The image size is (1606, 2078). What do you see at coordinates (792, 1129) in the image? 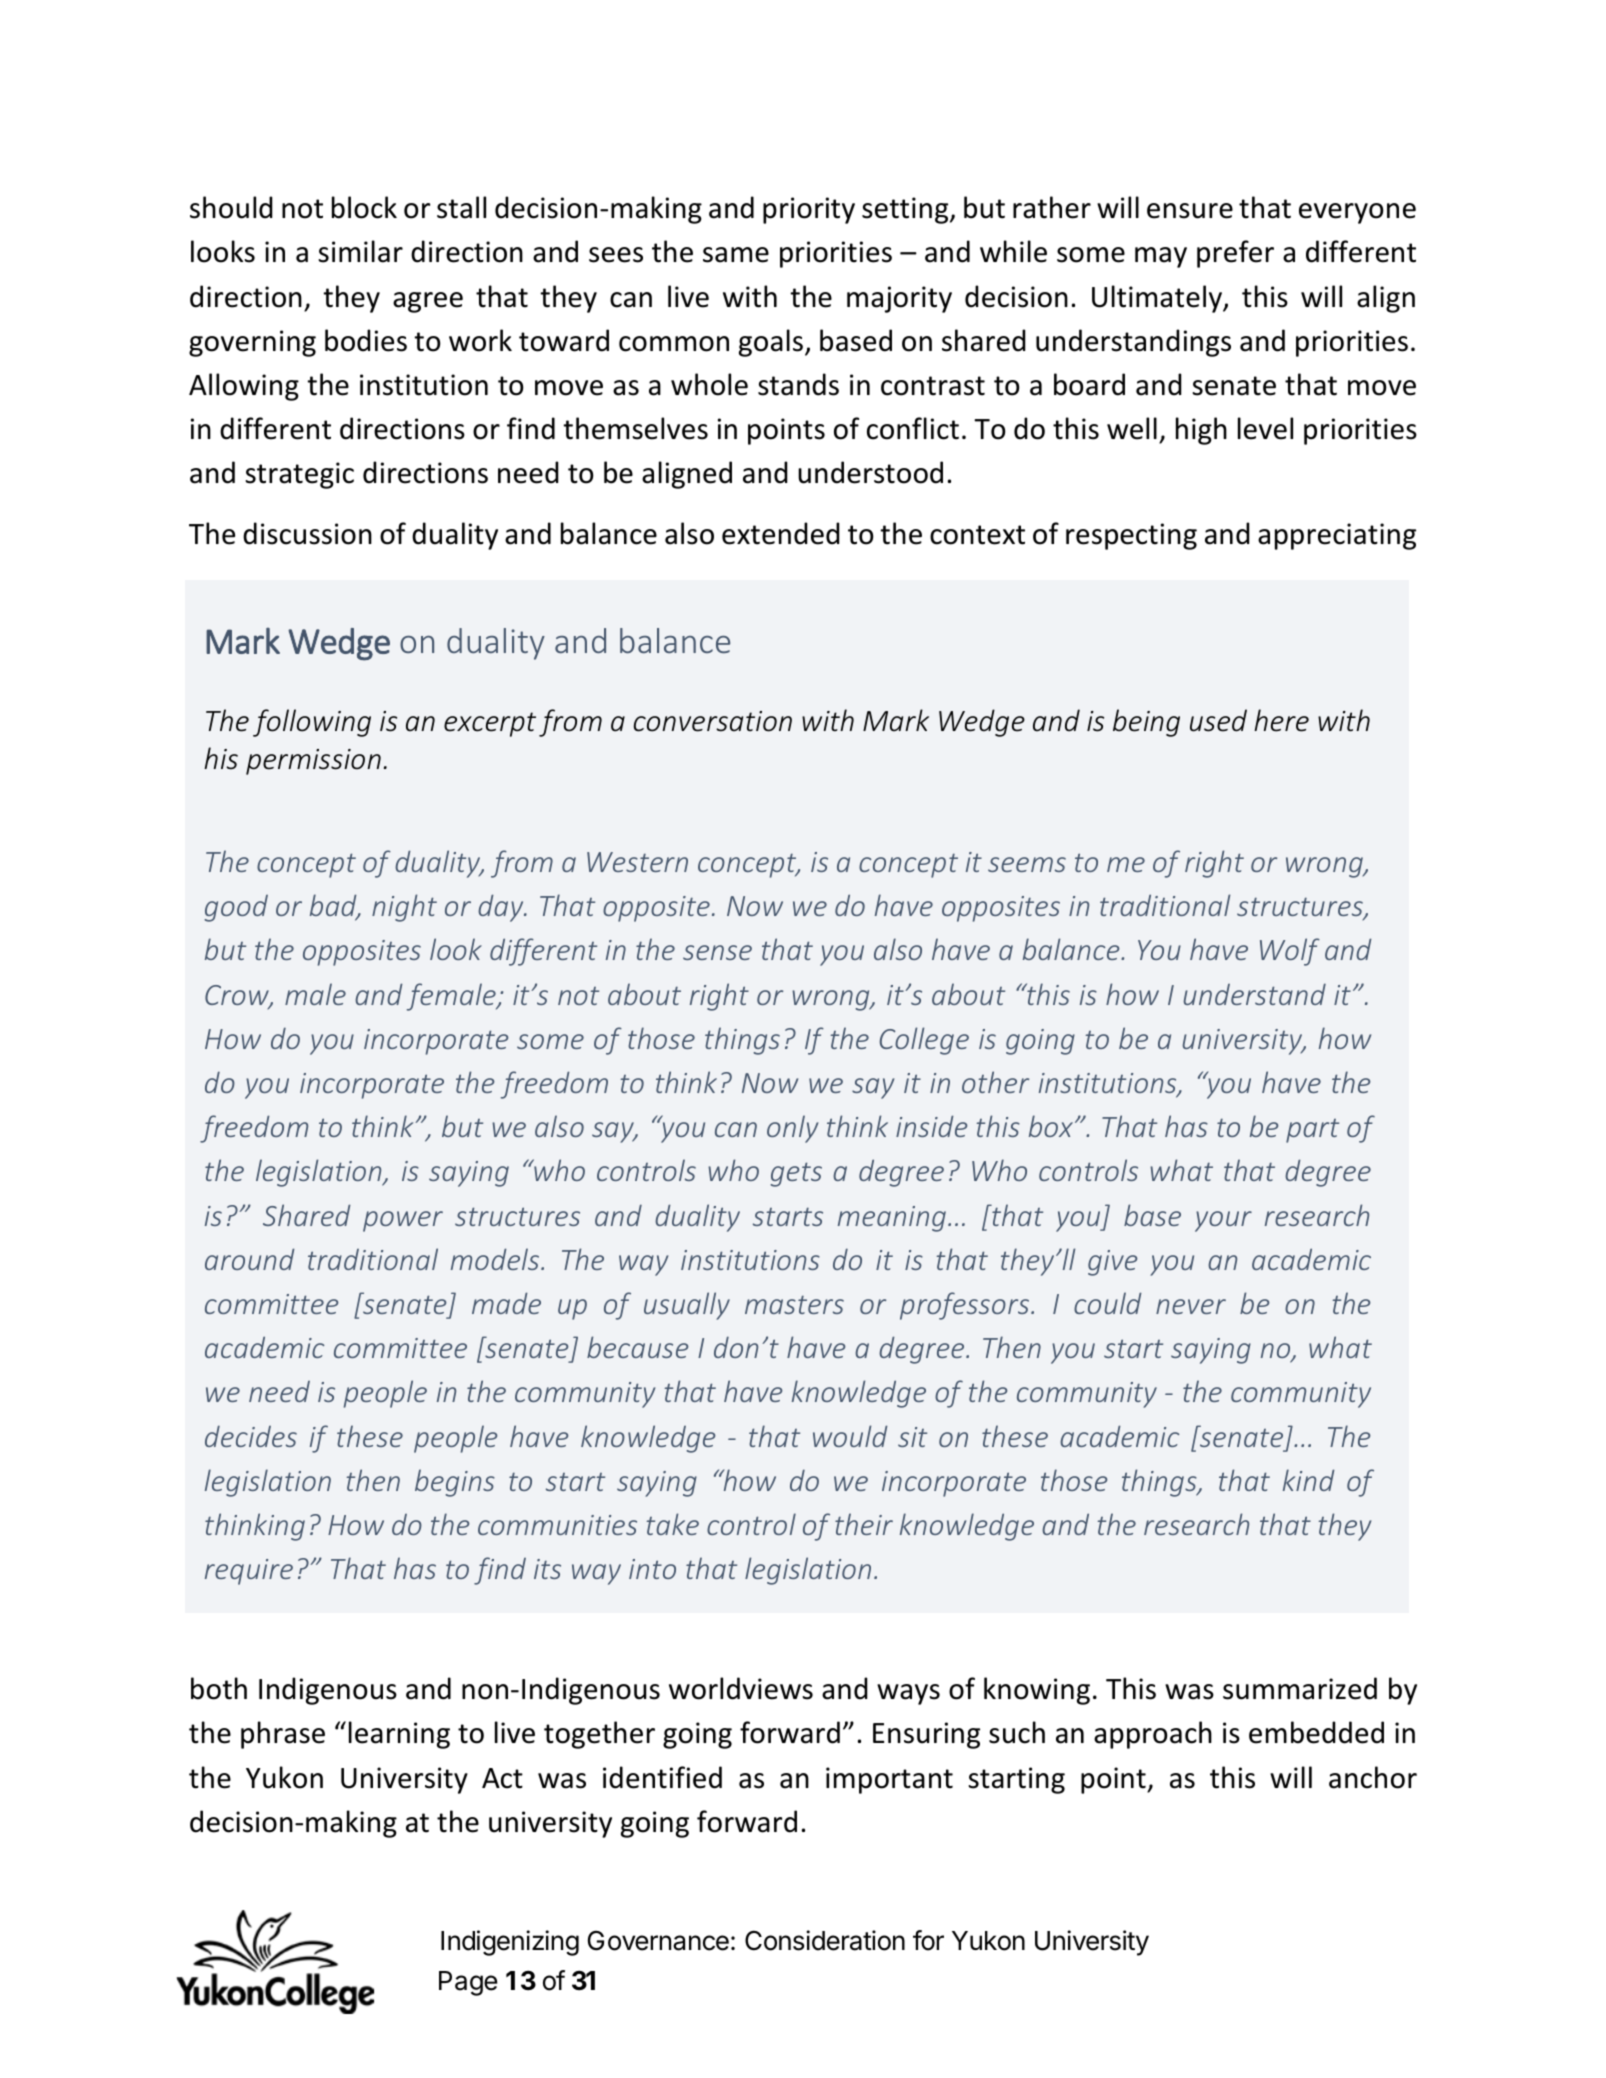
I see `only` at bounding box center [792, 1129].
